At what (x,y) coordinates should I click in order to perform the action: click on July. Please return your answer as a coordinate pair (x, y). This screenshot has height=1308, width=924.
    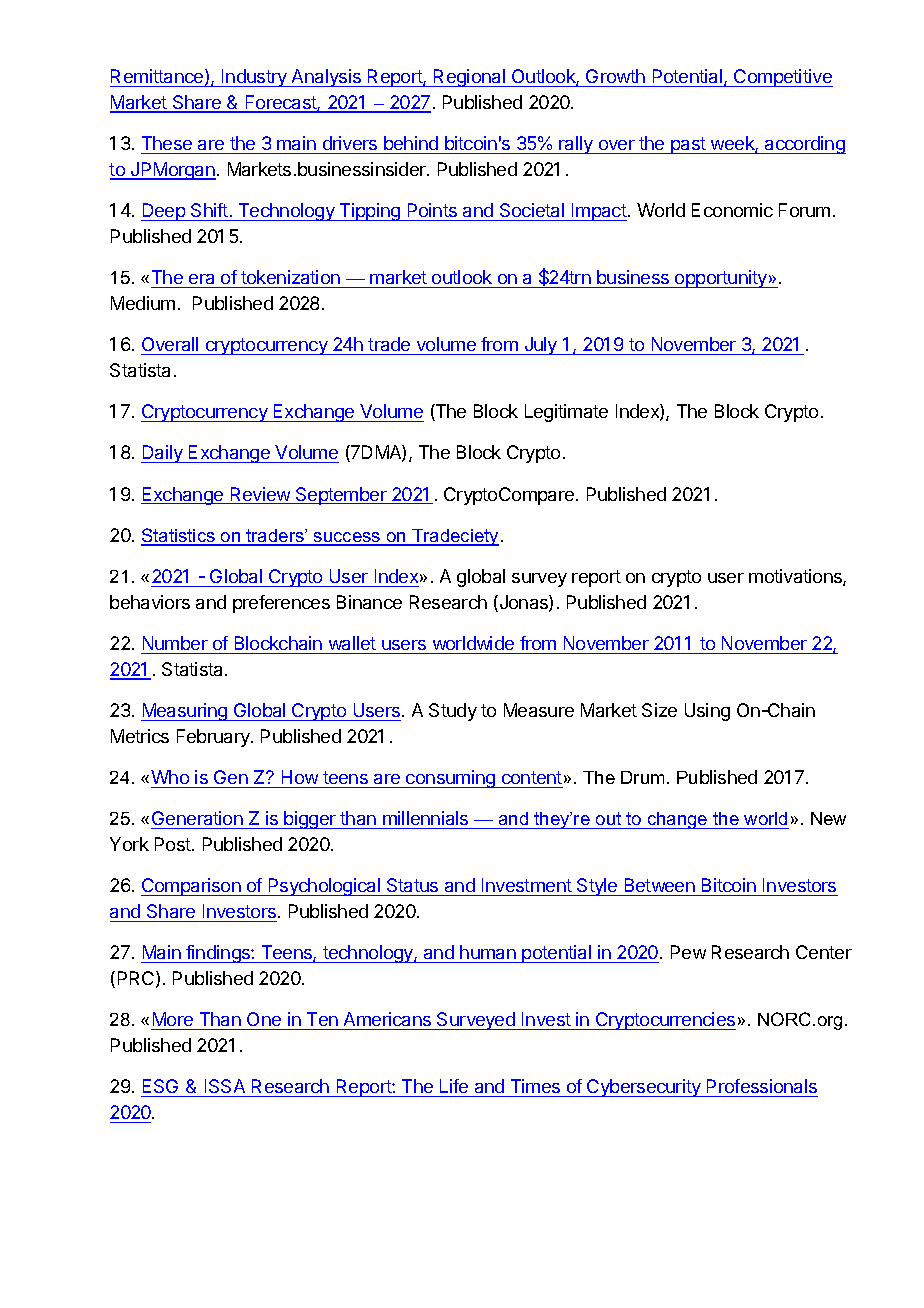
    Looking at the image, I should click on (541, 346).
